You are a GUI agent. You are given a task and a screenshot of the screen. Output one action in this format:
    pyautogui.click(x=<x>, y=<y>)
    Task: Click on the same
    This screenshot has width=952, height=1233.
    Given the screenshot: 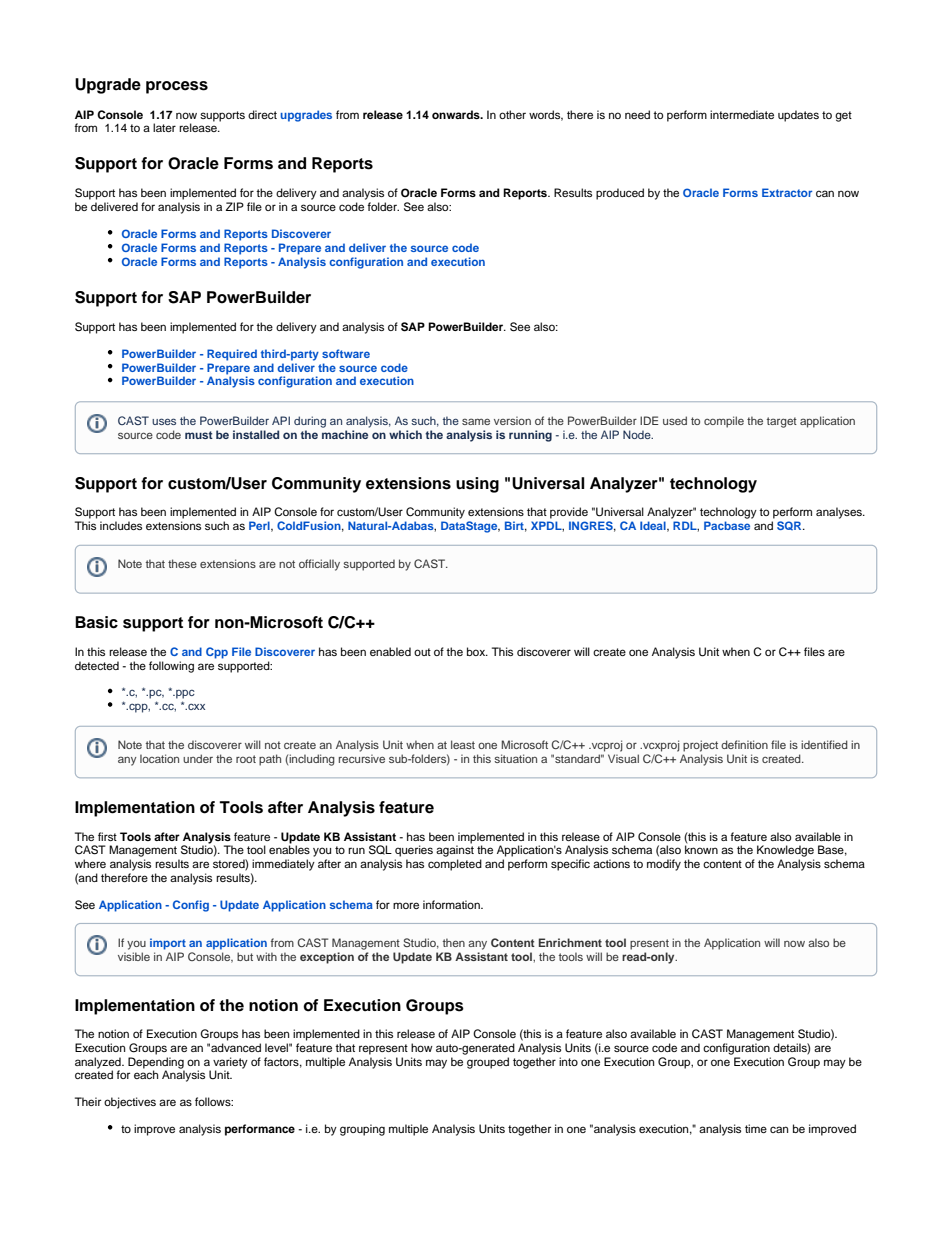 What is the action you would take?
    pyautogui.click(x=476, y=421)
